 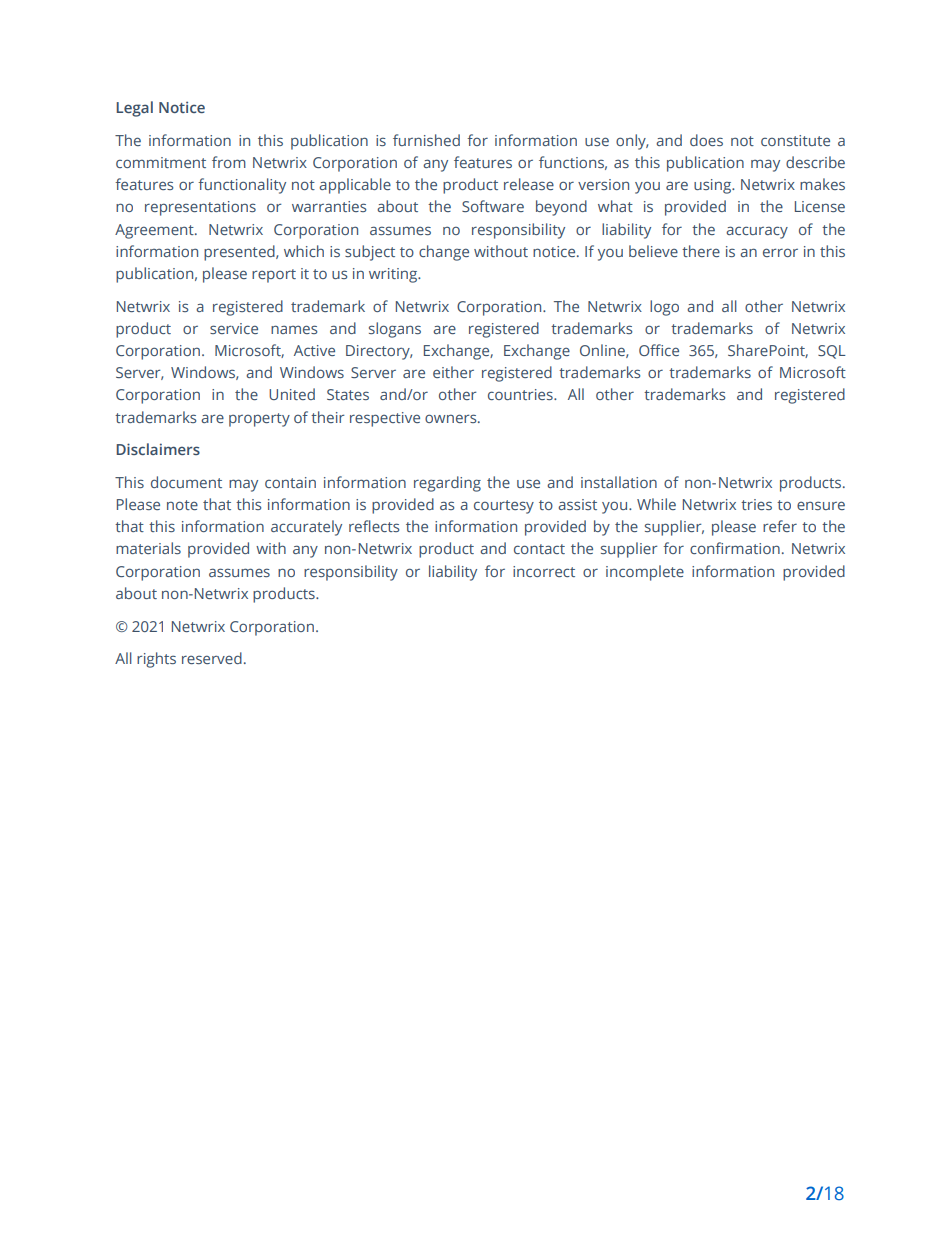 What do you see at coordinates (292, 394) in the screenshot?
I see `United` at bounding box center [292, 394].
